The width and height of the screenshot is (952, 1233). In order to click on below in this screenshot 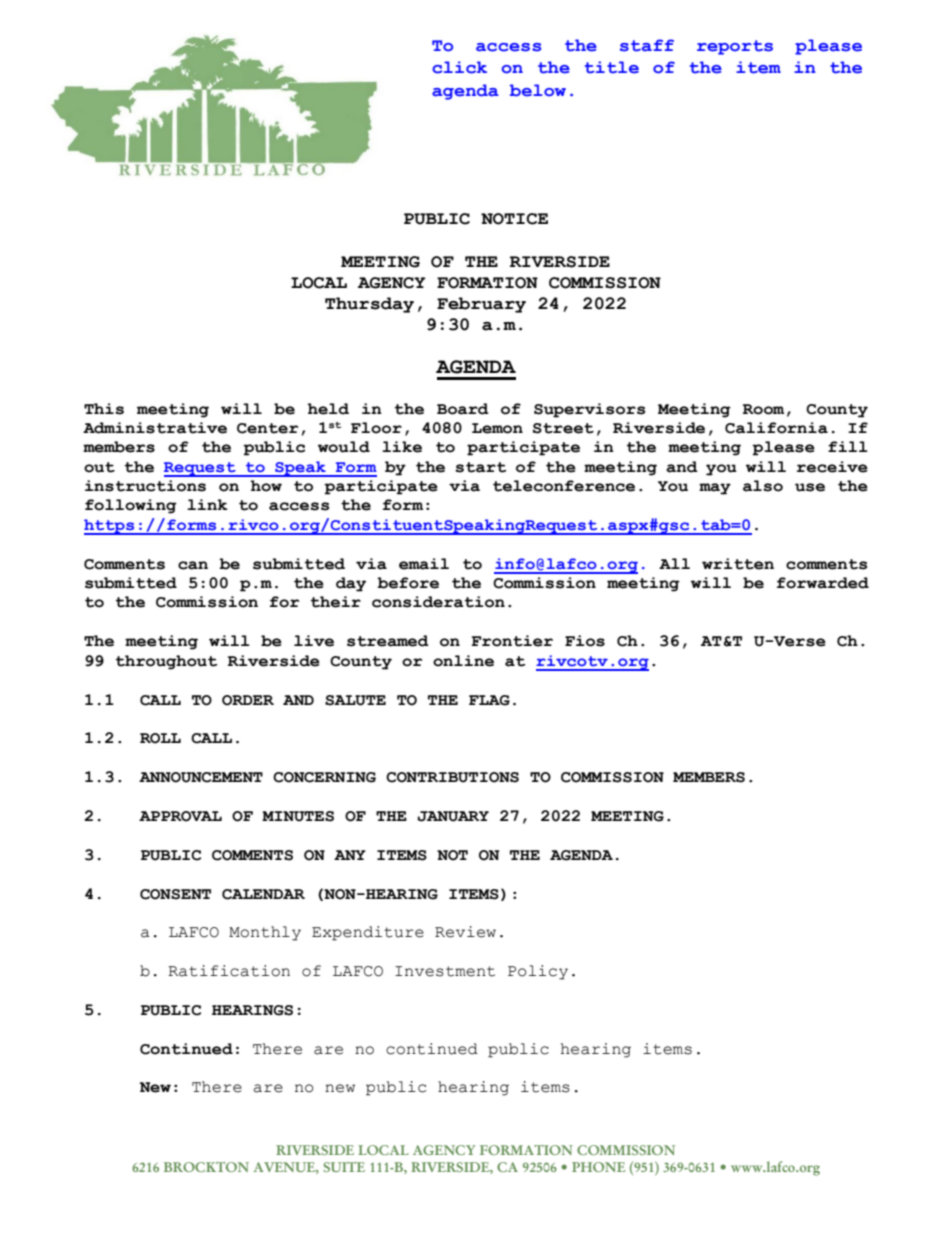, I will do `click(538, 90)`.
